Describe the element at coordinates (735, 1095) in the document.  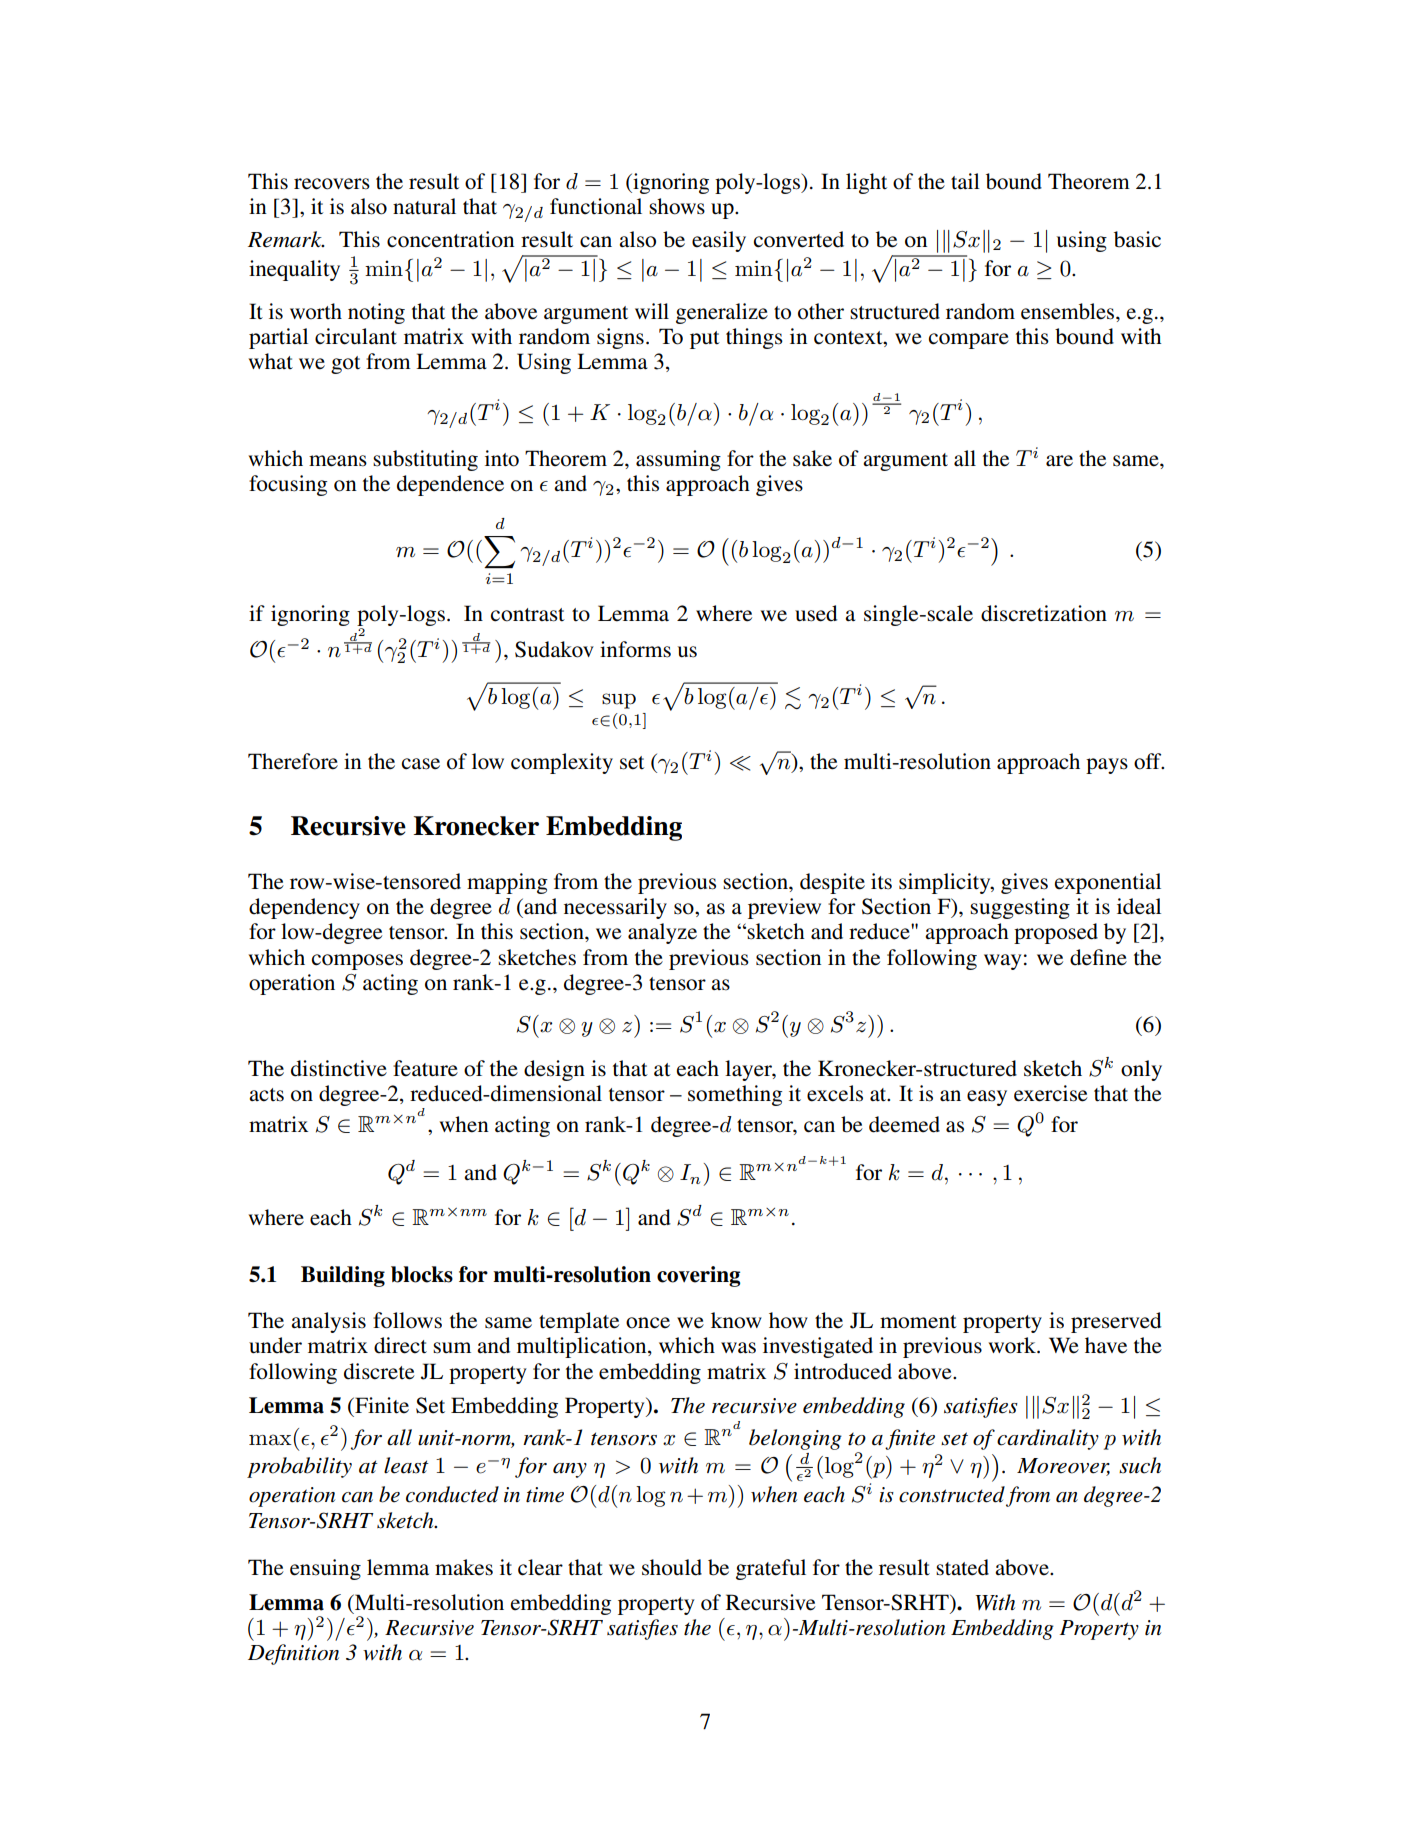
I see `something` at that location.
